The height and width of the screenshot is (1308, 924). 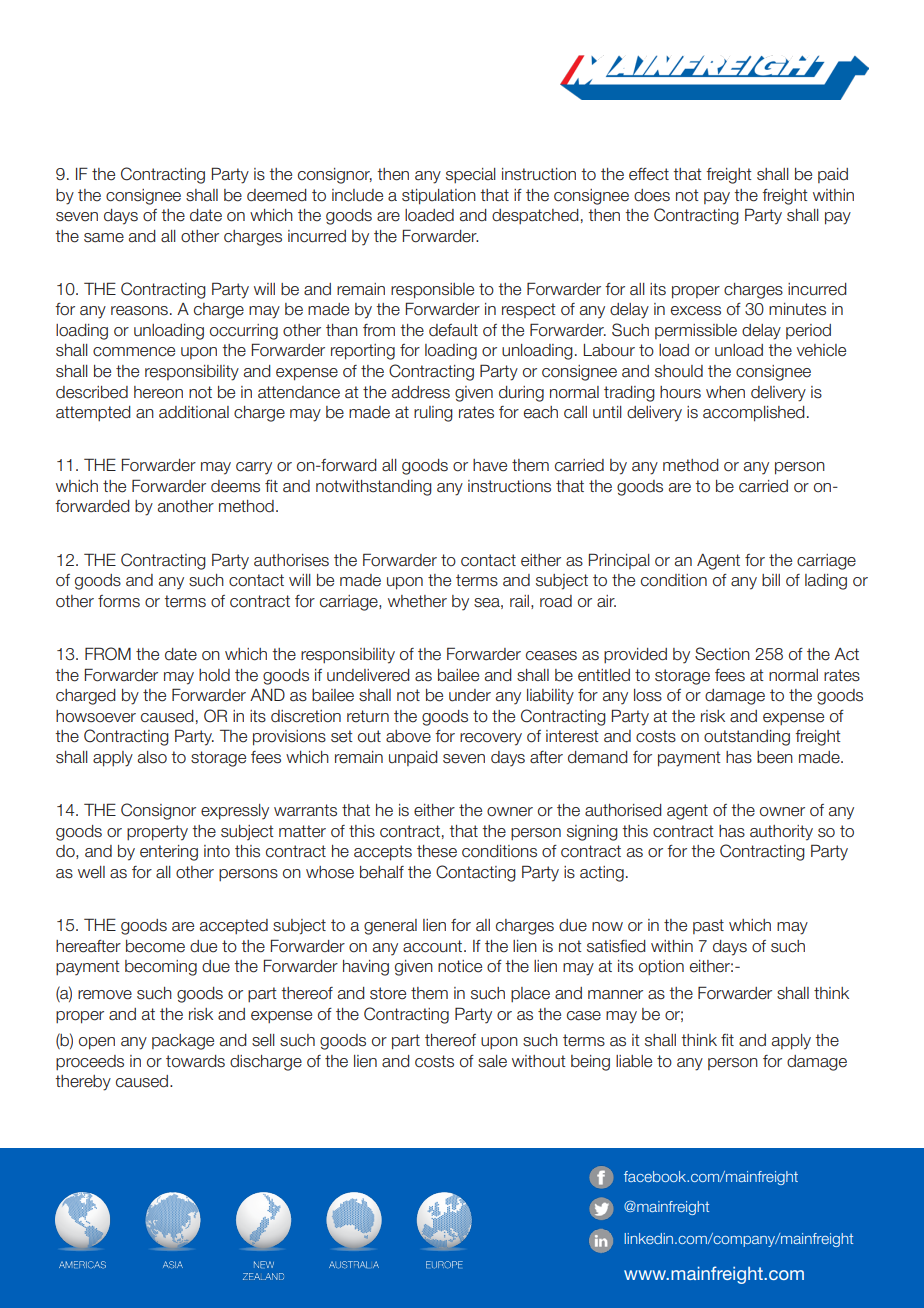 I want to click on package, so click(x=183, y=1042).
